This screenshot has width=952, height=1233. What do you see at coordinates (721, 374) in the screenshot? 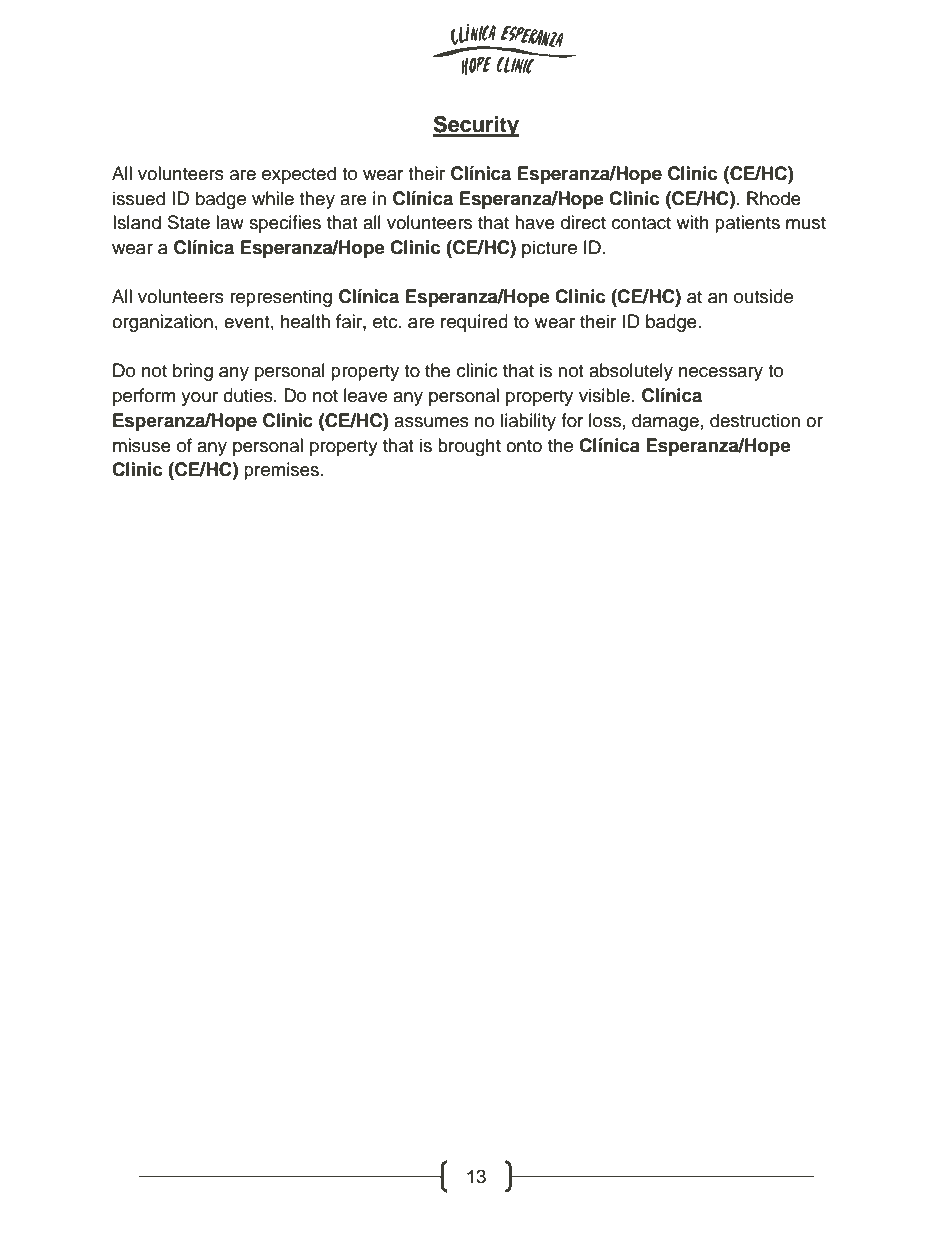
I see `necessary` at bounding box center [721, 374].
